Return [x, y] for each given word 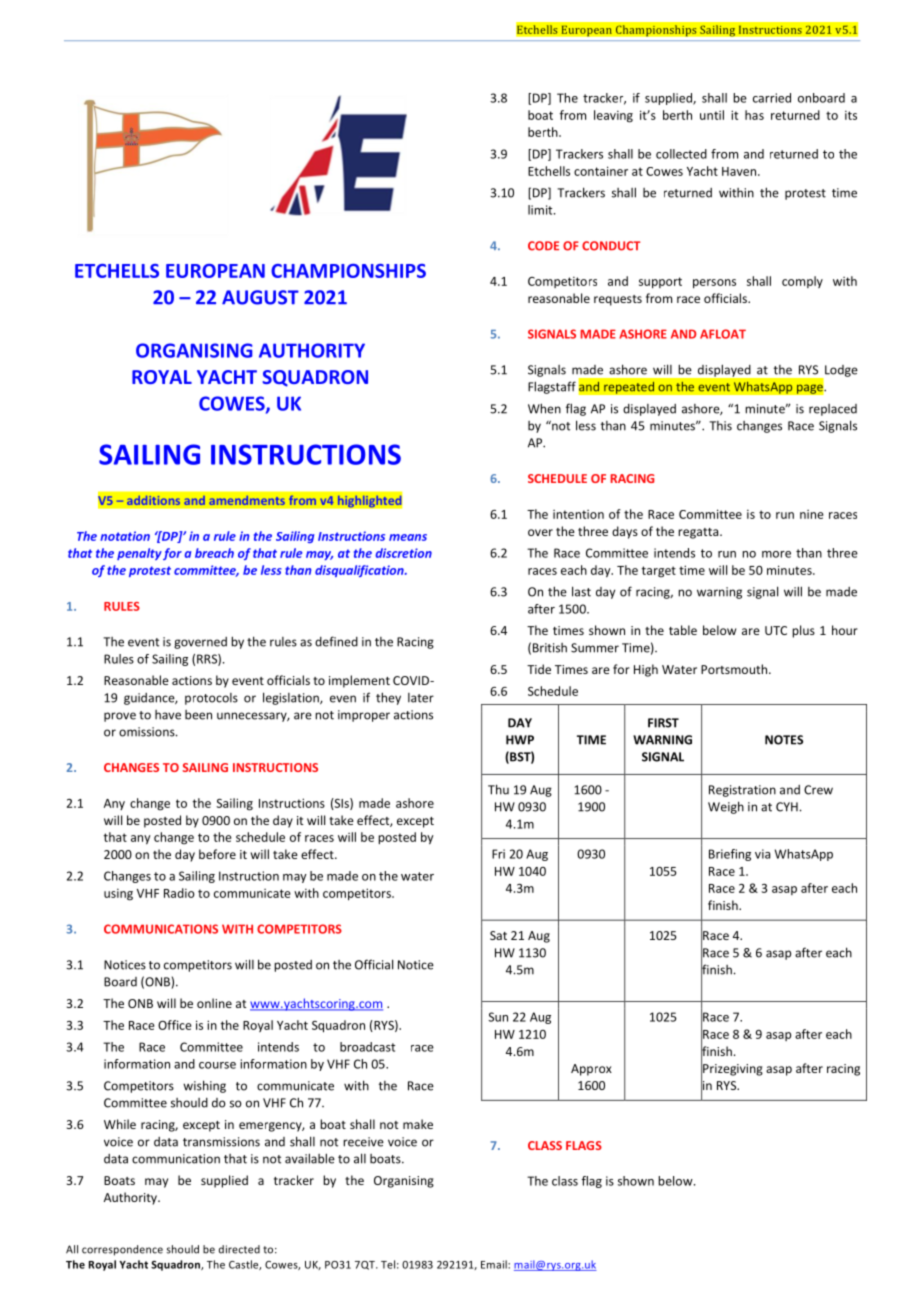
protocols [211, 699]
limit [541, 210]
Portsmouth [734, 669]
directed [239, 1249]
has [754, 115]
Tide [539, 669]
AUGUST [260, 297]
